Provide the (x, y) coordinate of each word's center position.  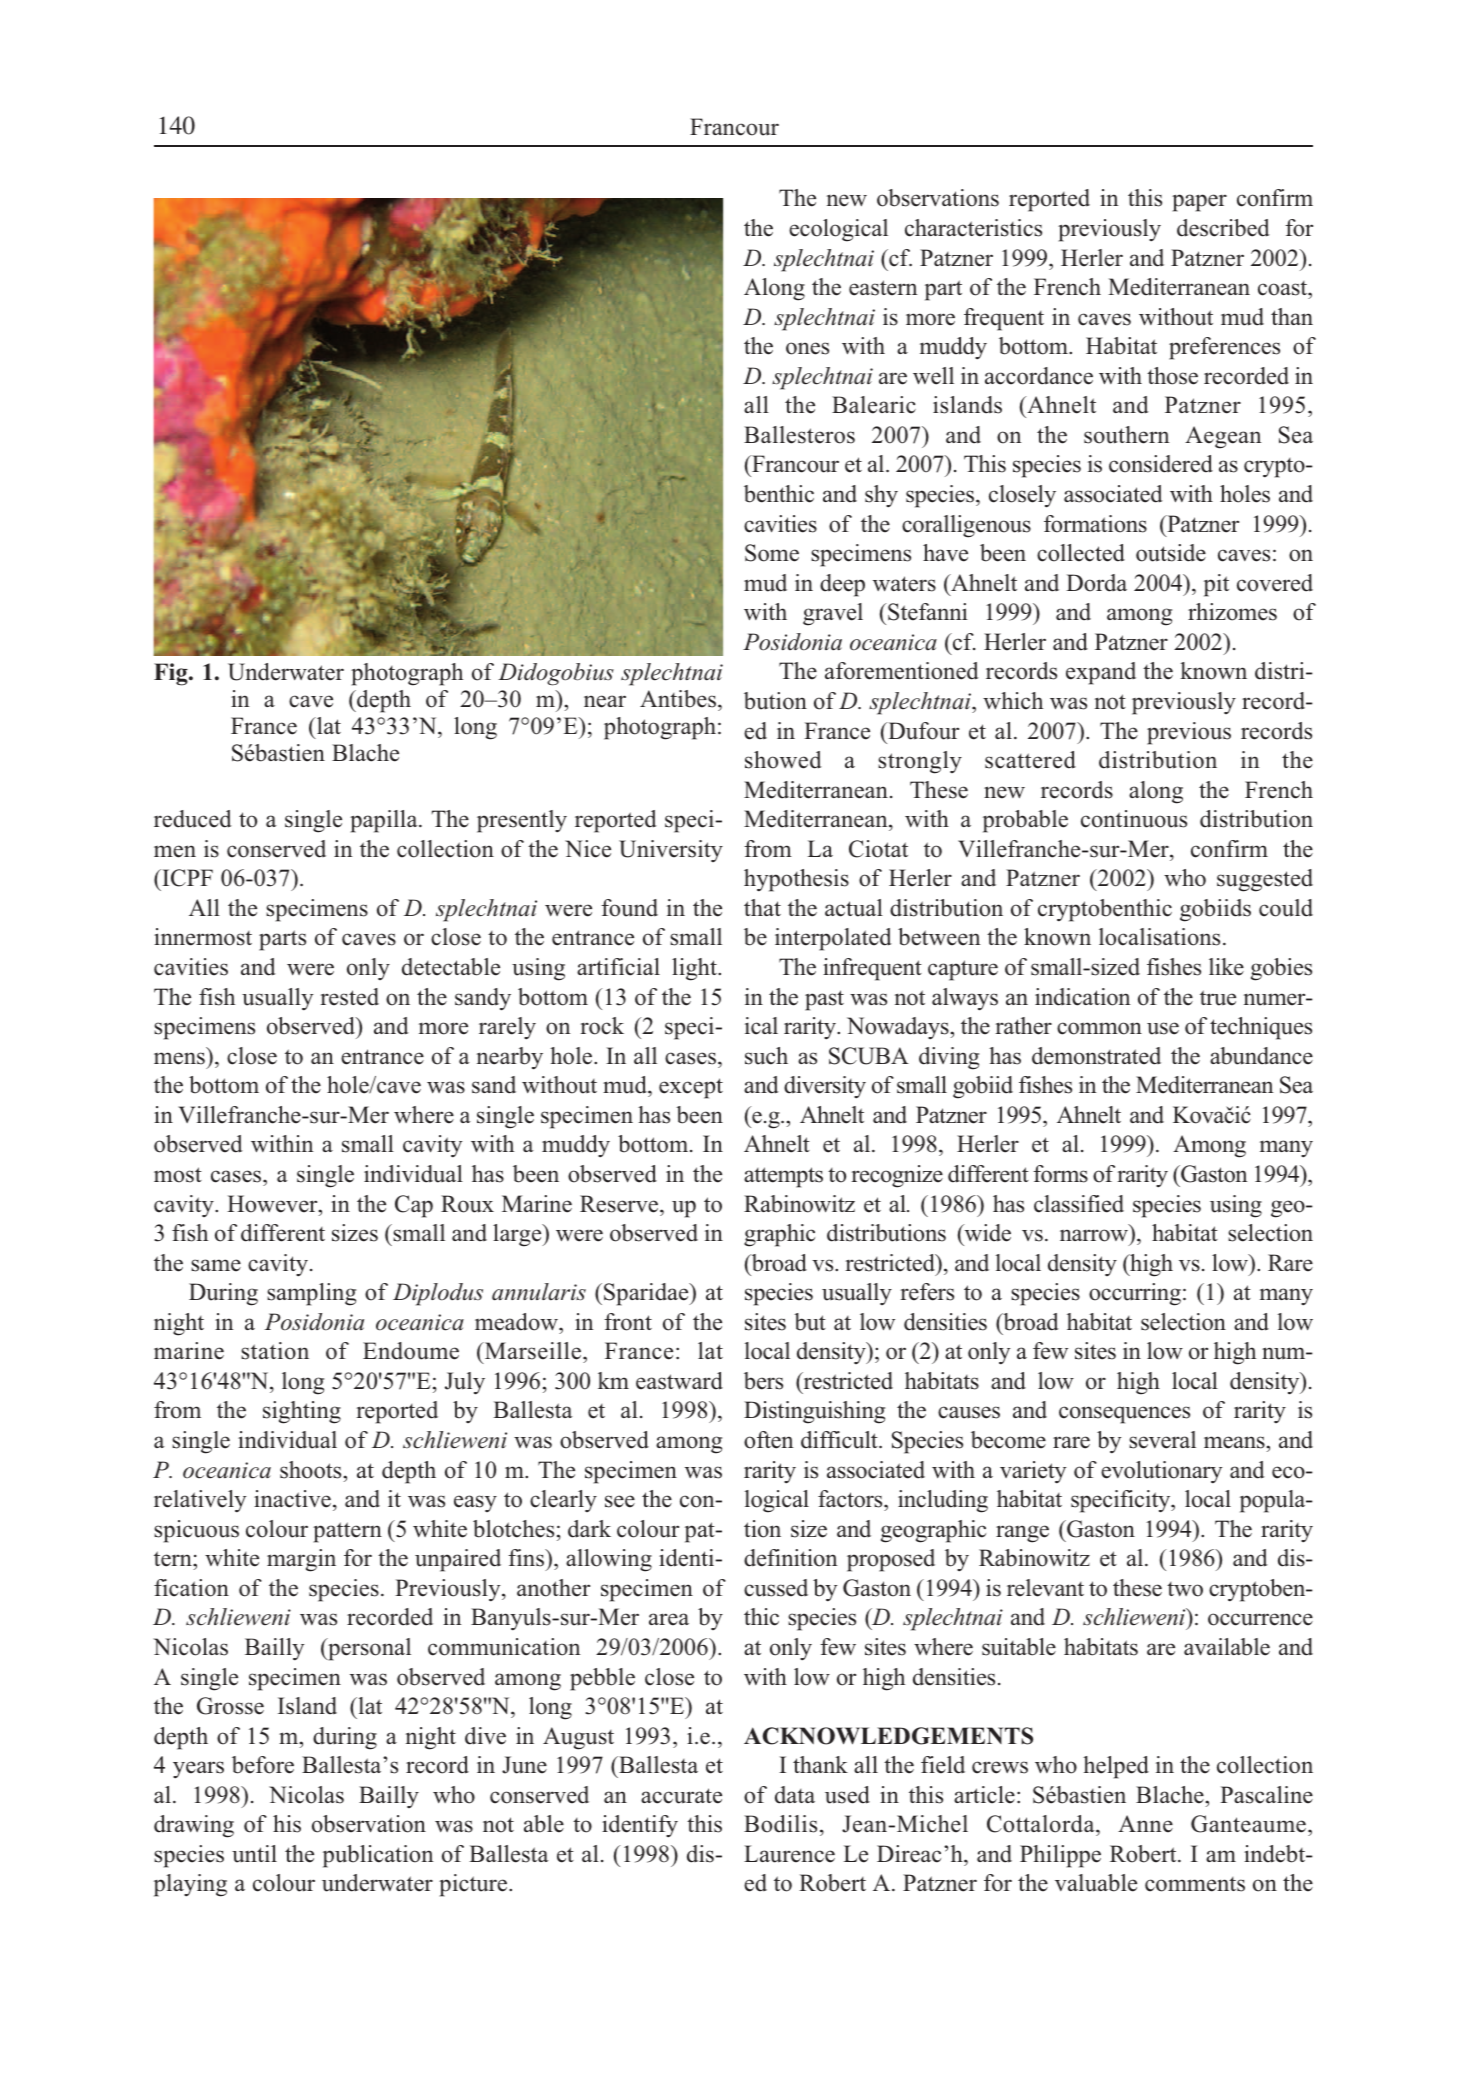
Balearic (874, 405)
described (1223, 228)
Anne (1145, 1824)
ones (807, 348)
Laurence (789, 1854)
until (254, 1854)
